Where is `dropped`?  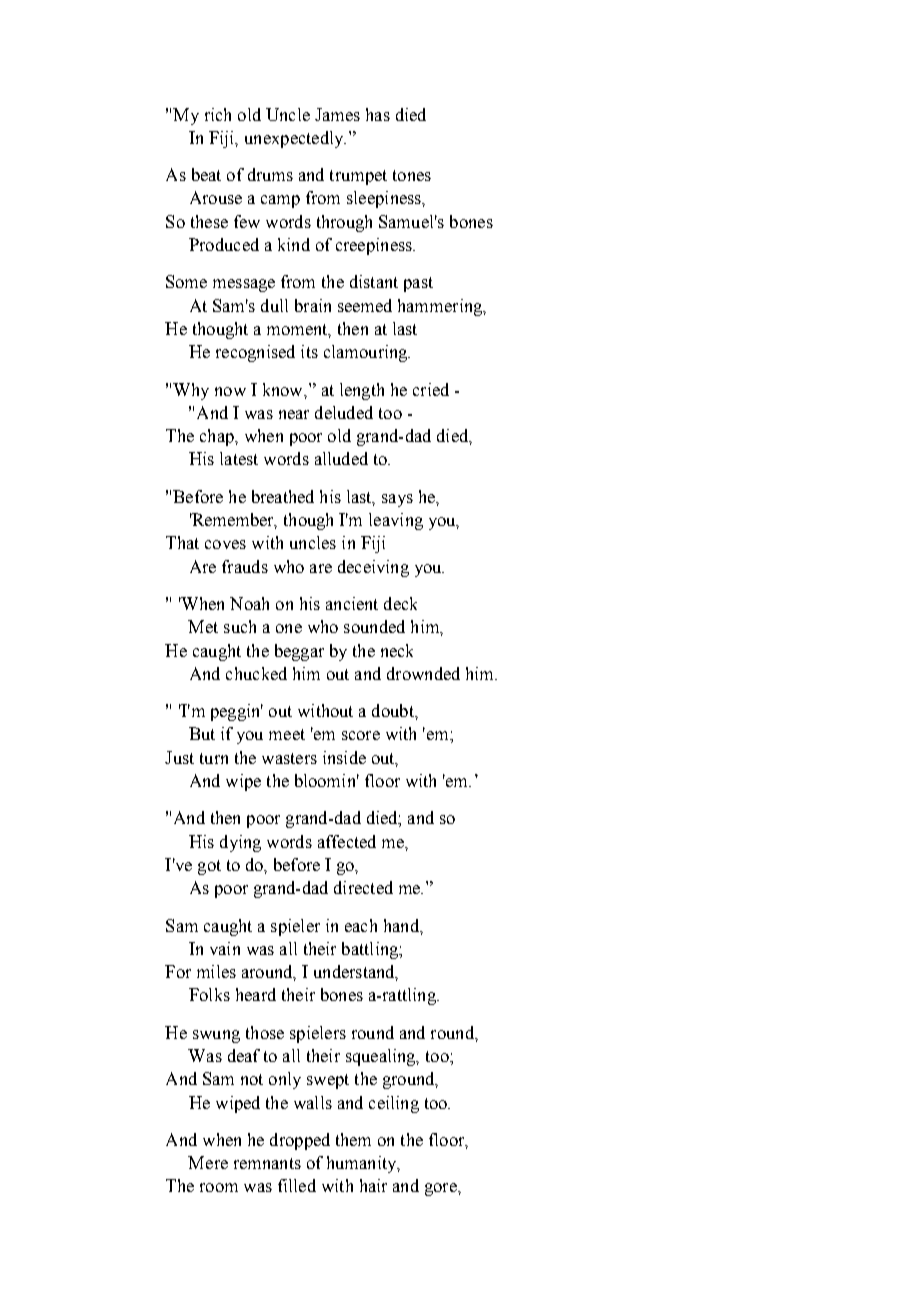
dropped is located at coordinates (300, 1141).
